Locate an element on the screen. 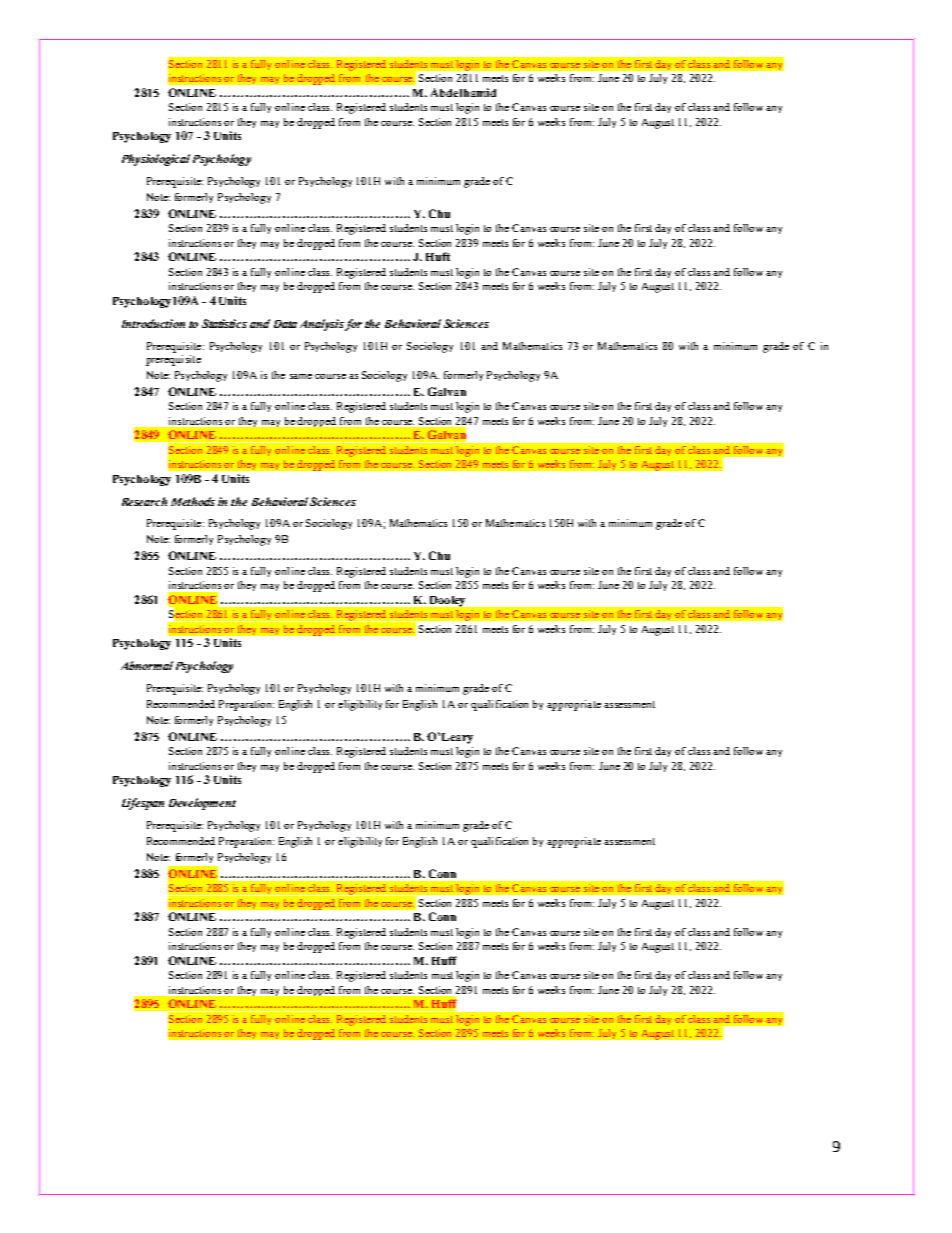 This screenshot has height=1233, width=952. Lifespan is located at coordinates (143, 804).
